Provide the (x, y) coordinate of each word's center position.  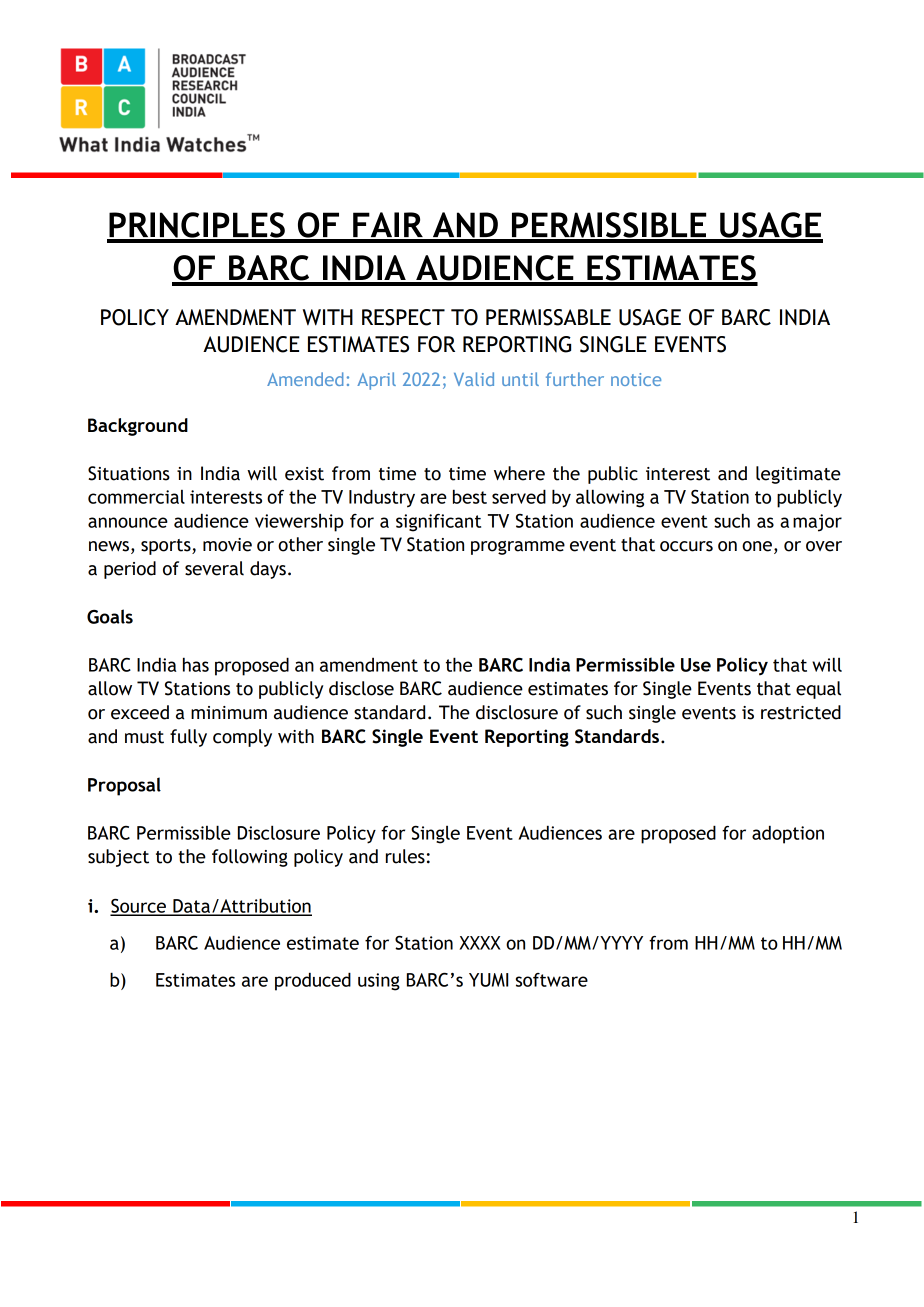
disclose (361, 688)
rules (405, 856)
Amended (305, 379)
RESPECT (403, 317)
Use (696, 665)
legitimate (798, 475)
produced (313, 981)
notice (636, 379)
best (470, 496)
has (196, 664)
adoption (788, 834)
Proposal (124, 786)
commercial (136, 497)
